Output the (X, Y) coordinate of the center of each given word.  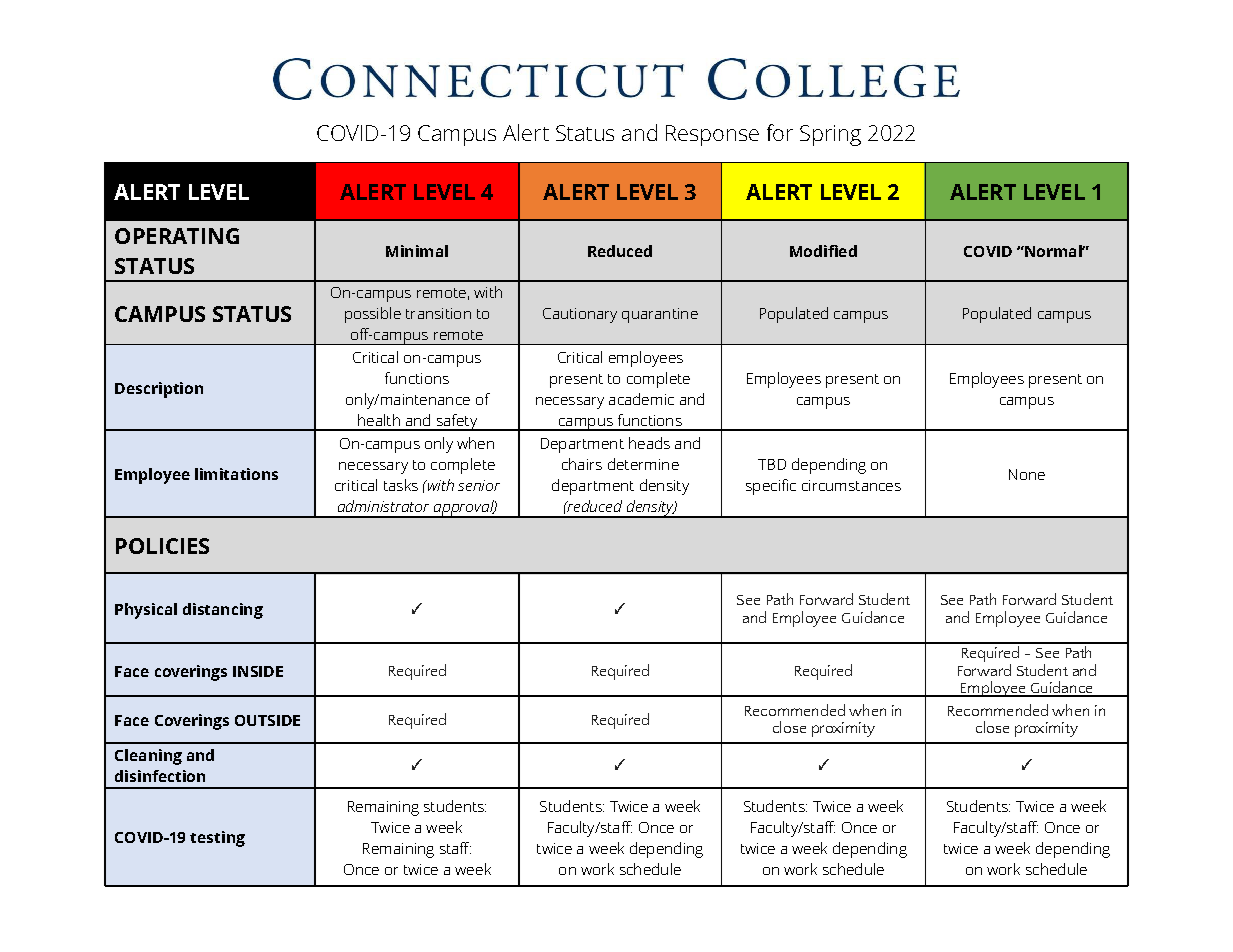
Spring (830, 135)
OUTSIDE (267, 720)
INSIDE (258, 671)
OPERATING (177, 236)
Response (712, 135)
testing (217, 839)
